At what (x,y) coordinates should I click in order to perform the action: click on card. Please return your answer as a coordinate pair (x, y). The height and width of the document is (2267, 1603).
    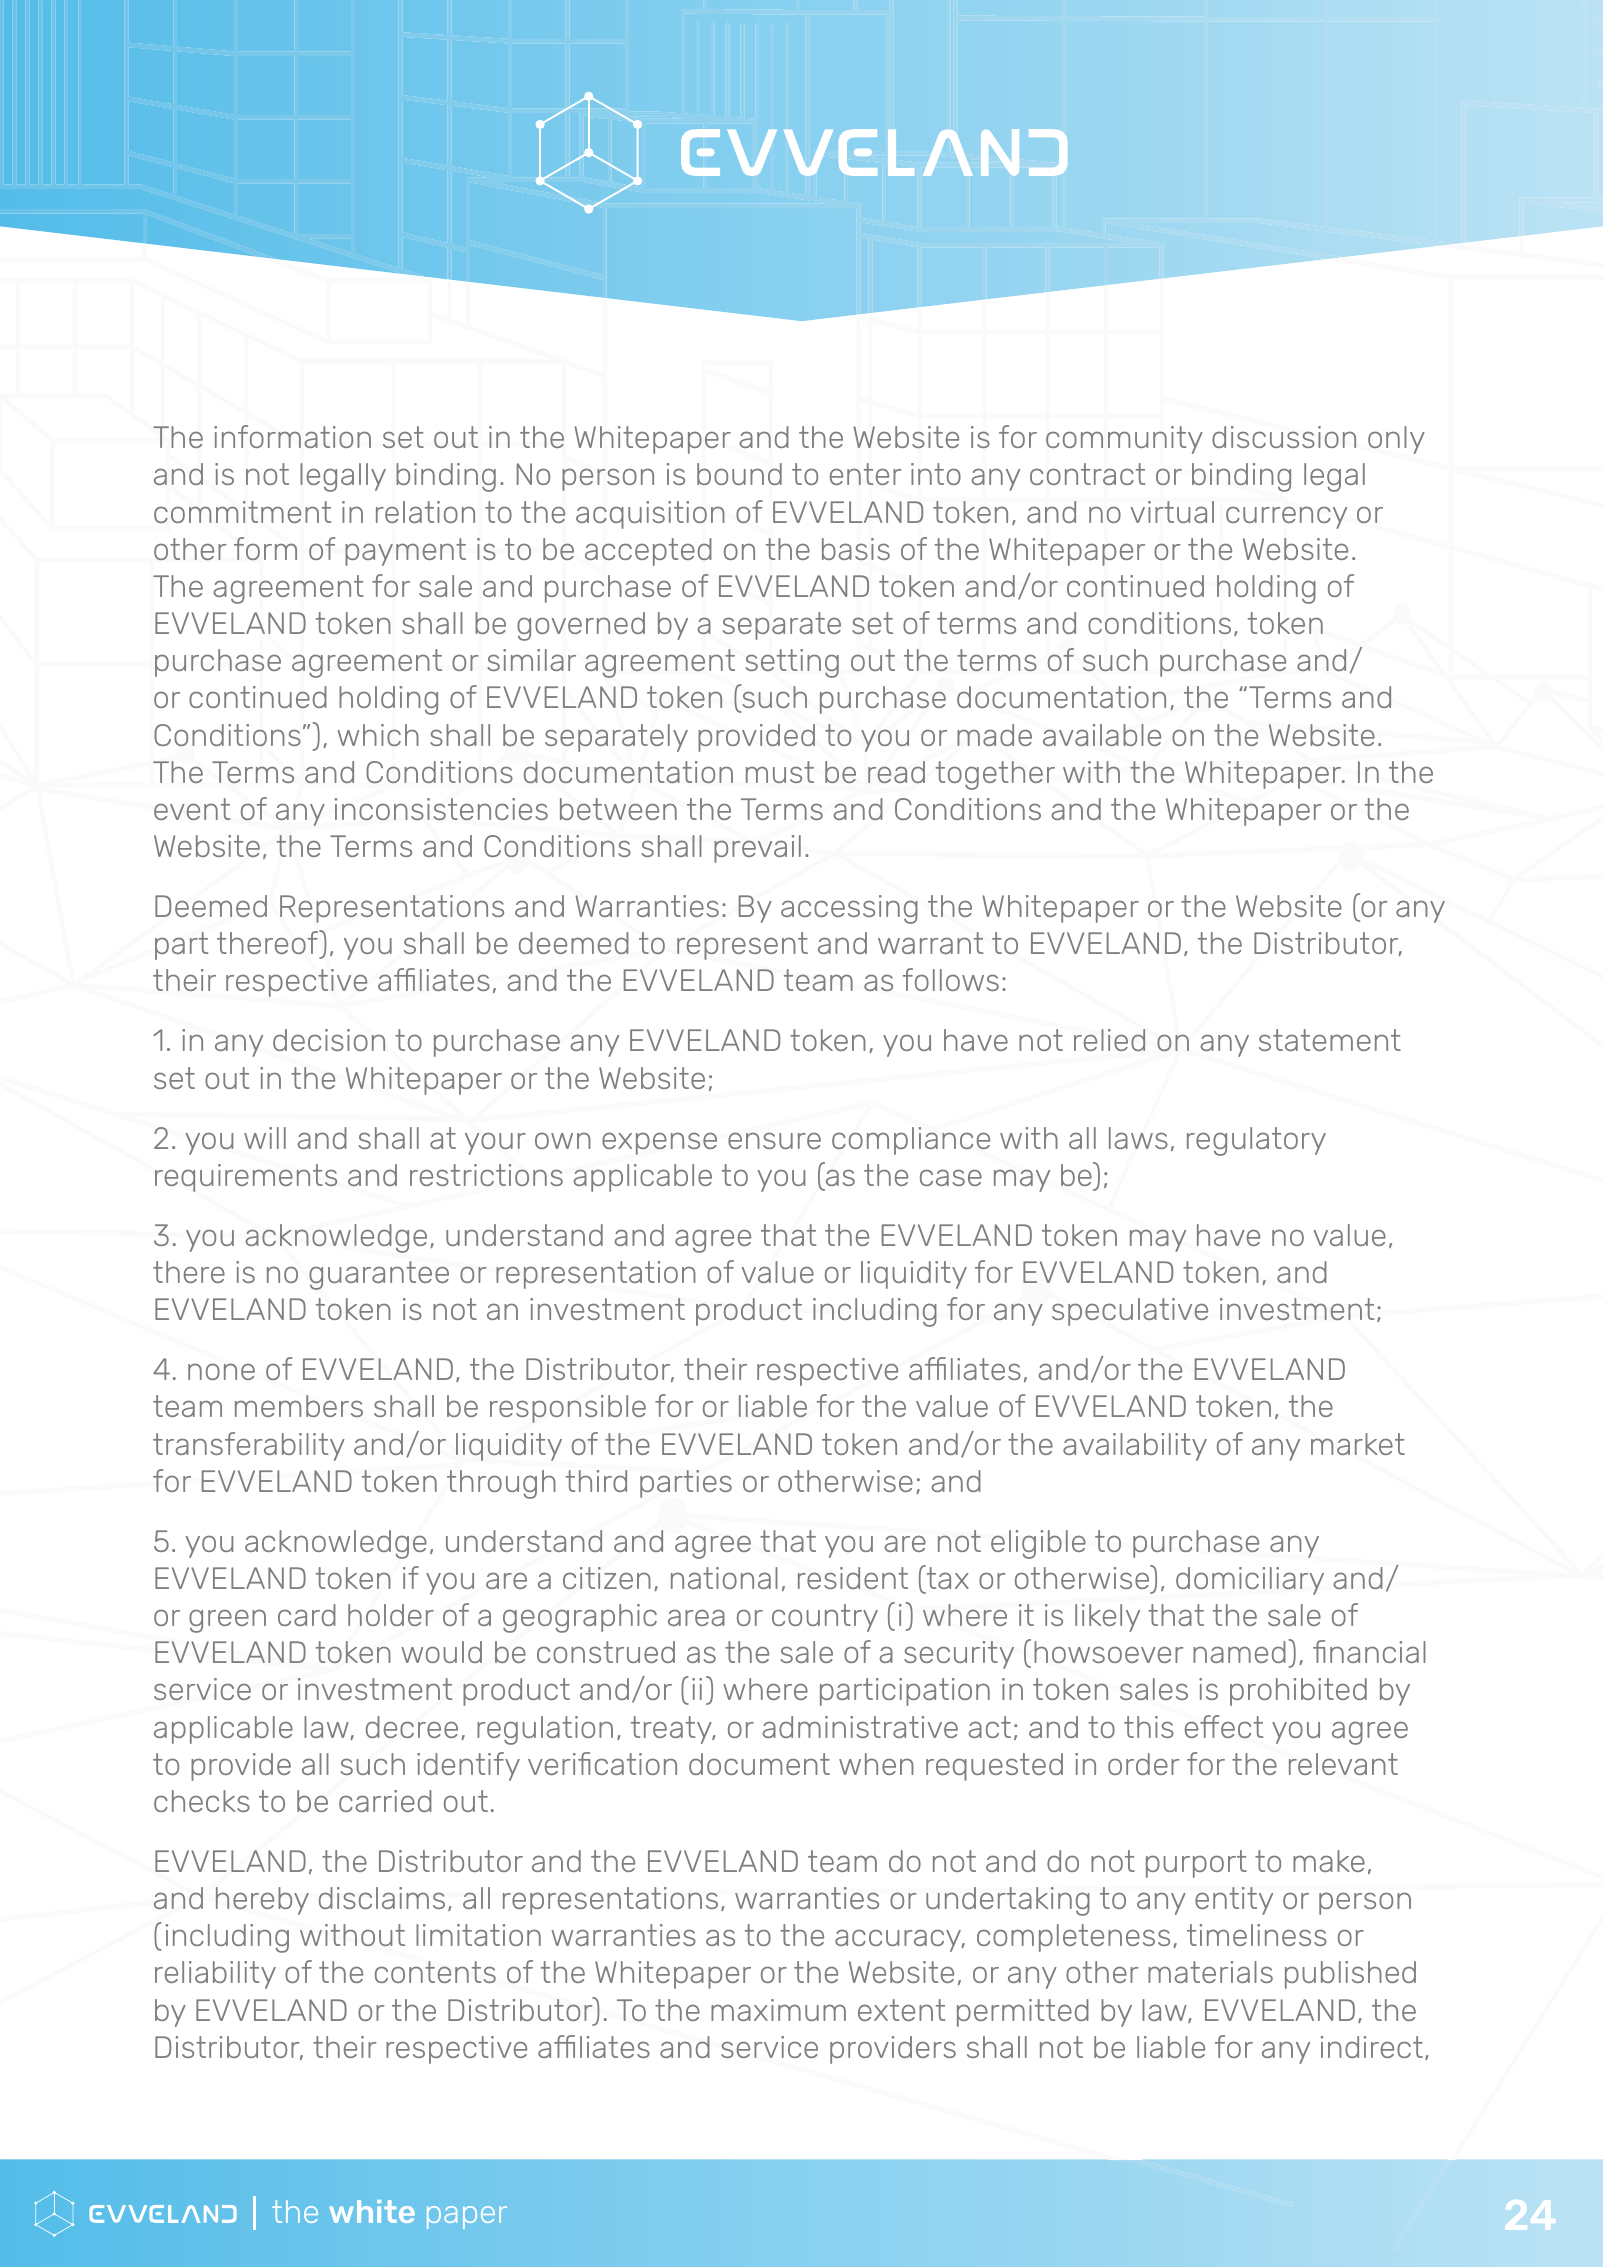
    Looking at the image, I should click on (307, 1615).
